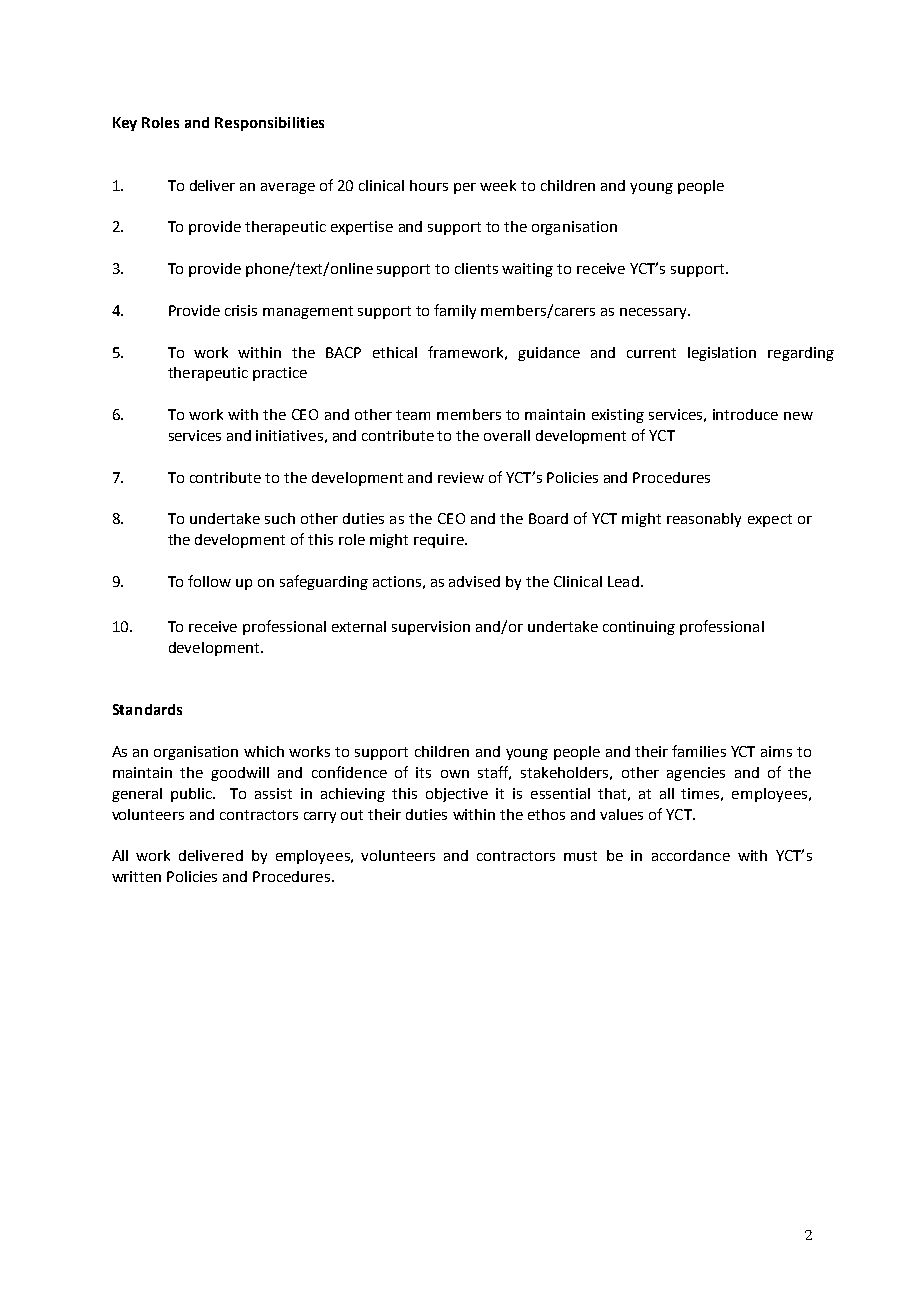 This screenshot has width=924, height=1307. What do you see at coordinates (429, 185) in the screenshot?
I see `hours` at bounding box center [429, 185].
